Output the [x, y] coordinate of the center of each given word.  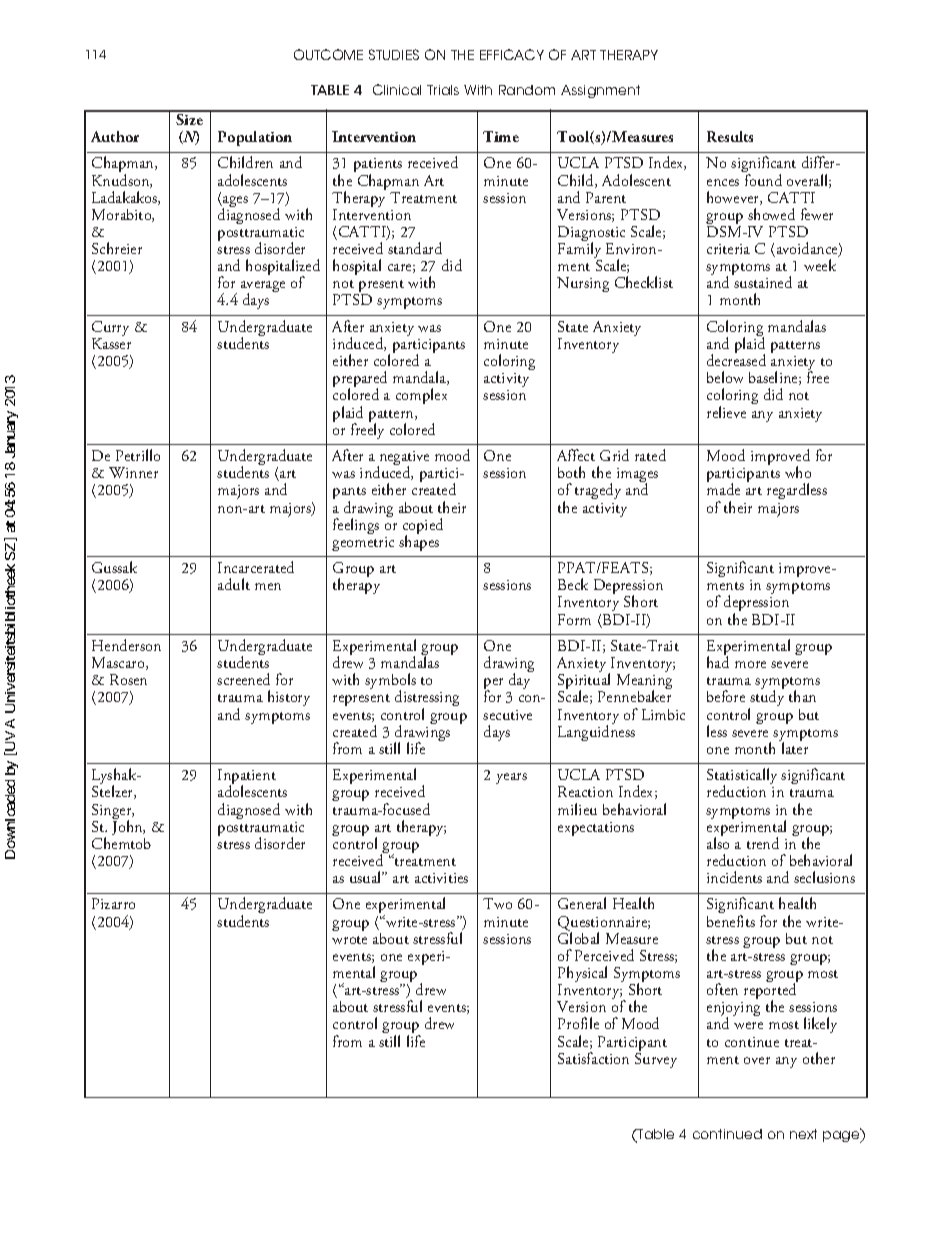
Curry [110, 330]
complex [421, 396]
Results [730, 136]
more [750, 664]
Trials [443, 90]
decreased [736, 360]
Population [255, 138]
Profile [578, 1023]
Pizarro [113, 903]
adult [234, 584]
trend [763, 843]
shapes [419, 542]
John [128, 826]
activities [441, 878]
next [803, 1134]
